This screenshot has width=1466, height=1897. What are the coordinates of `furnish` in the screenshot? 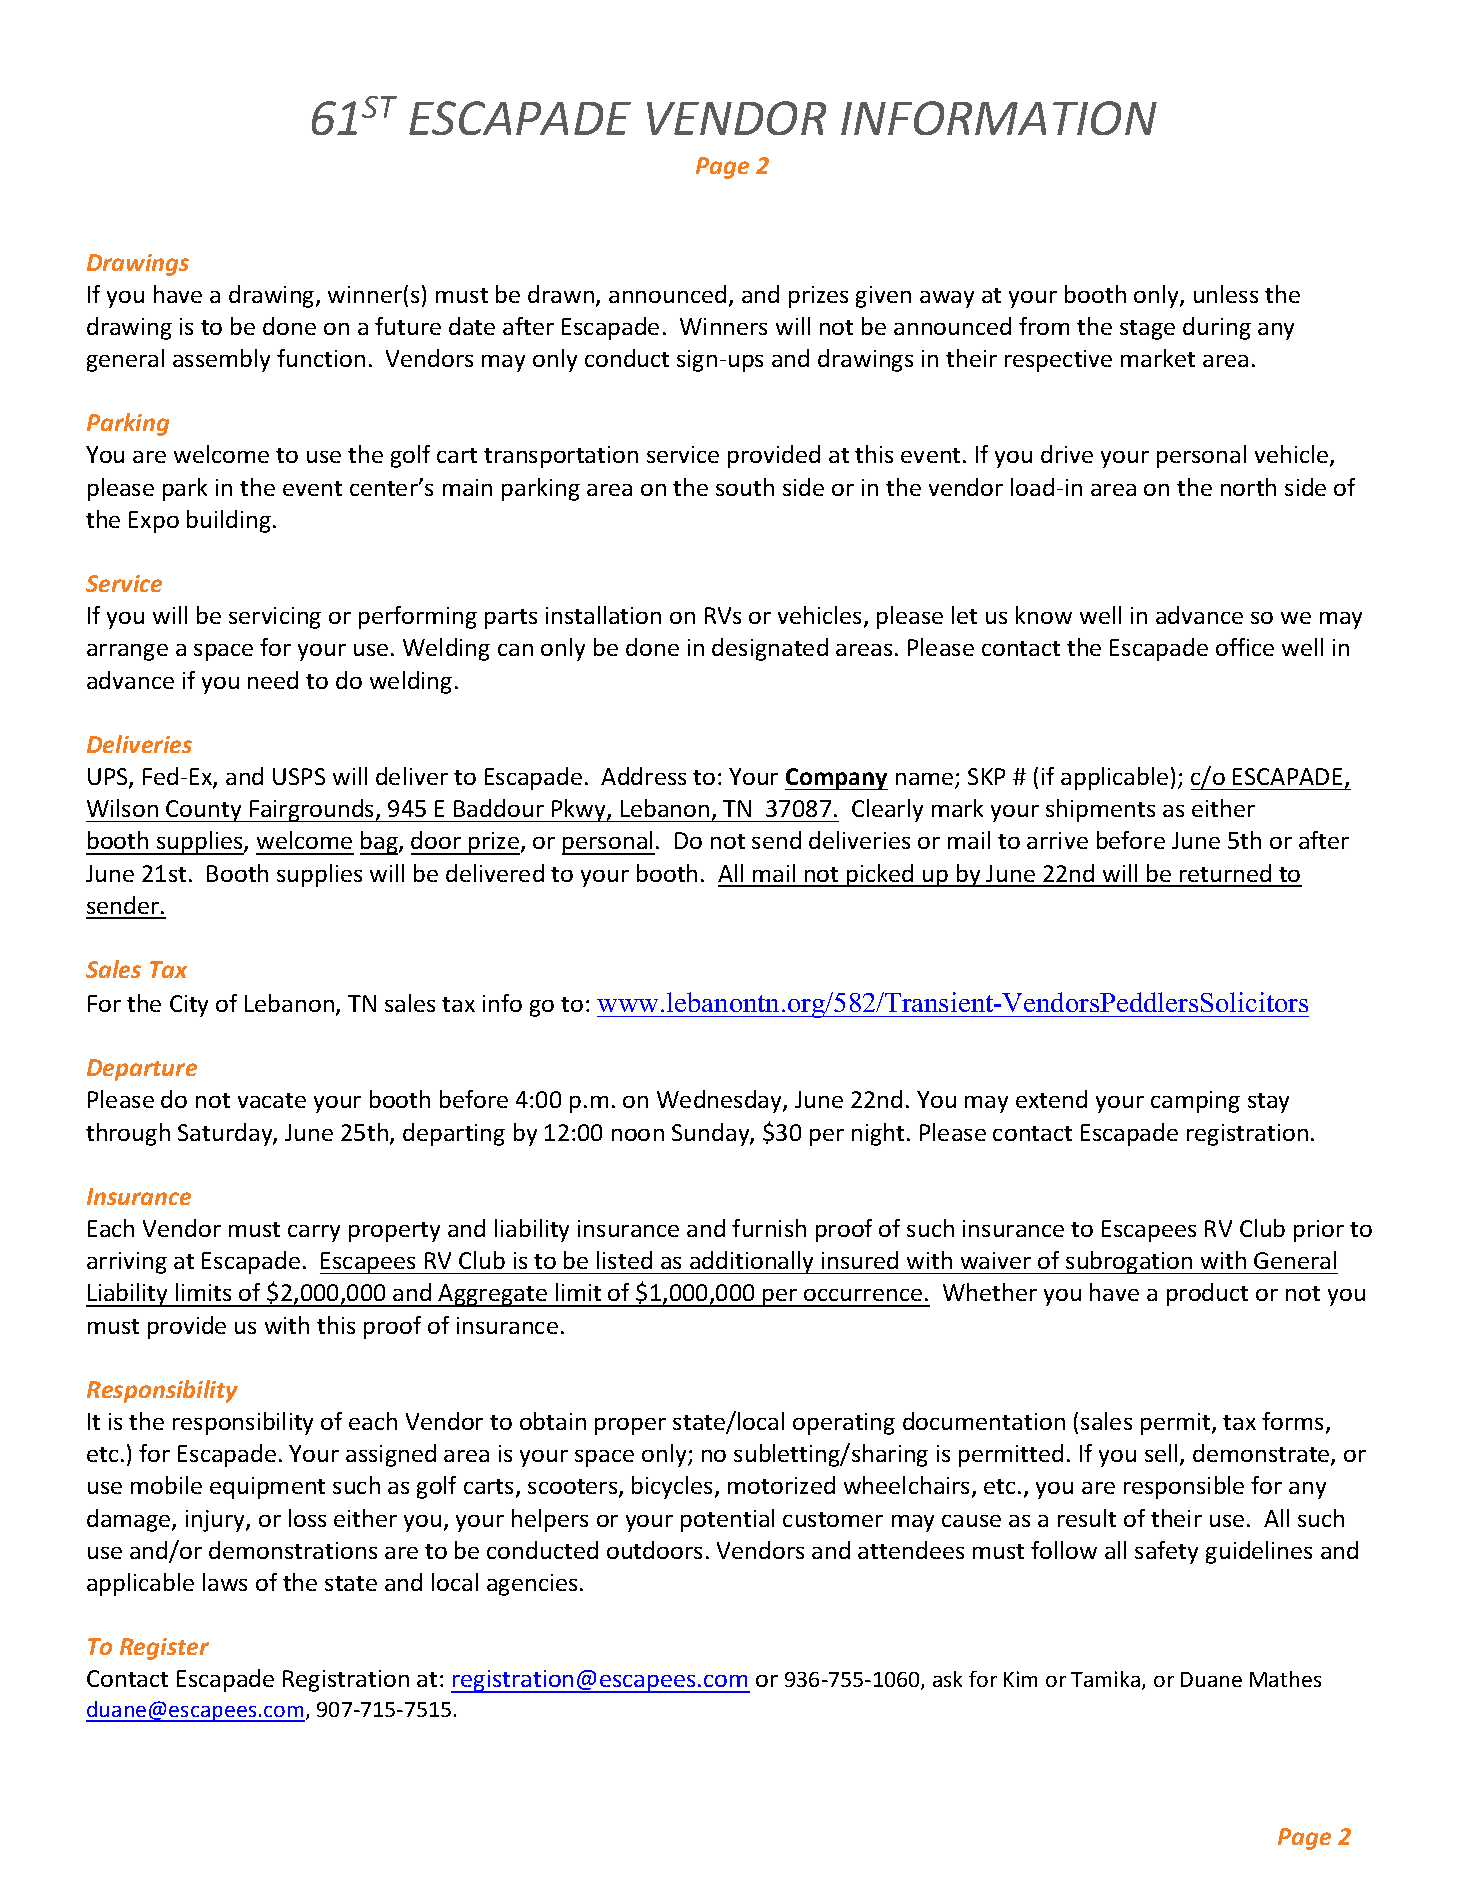 It's located at (769, 1228).
